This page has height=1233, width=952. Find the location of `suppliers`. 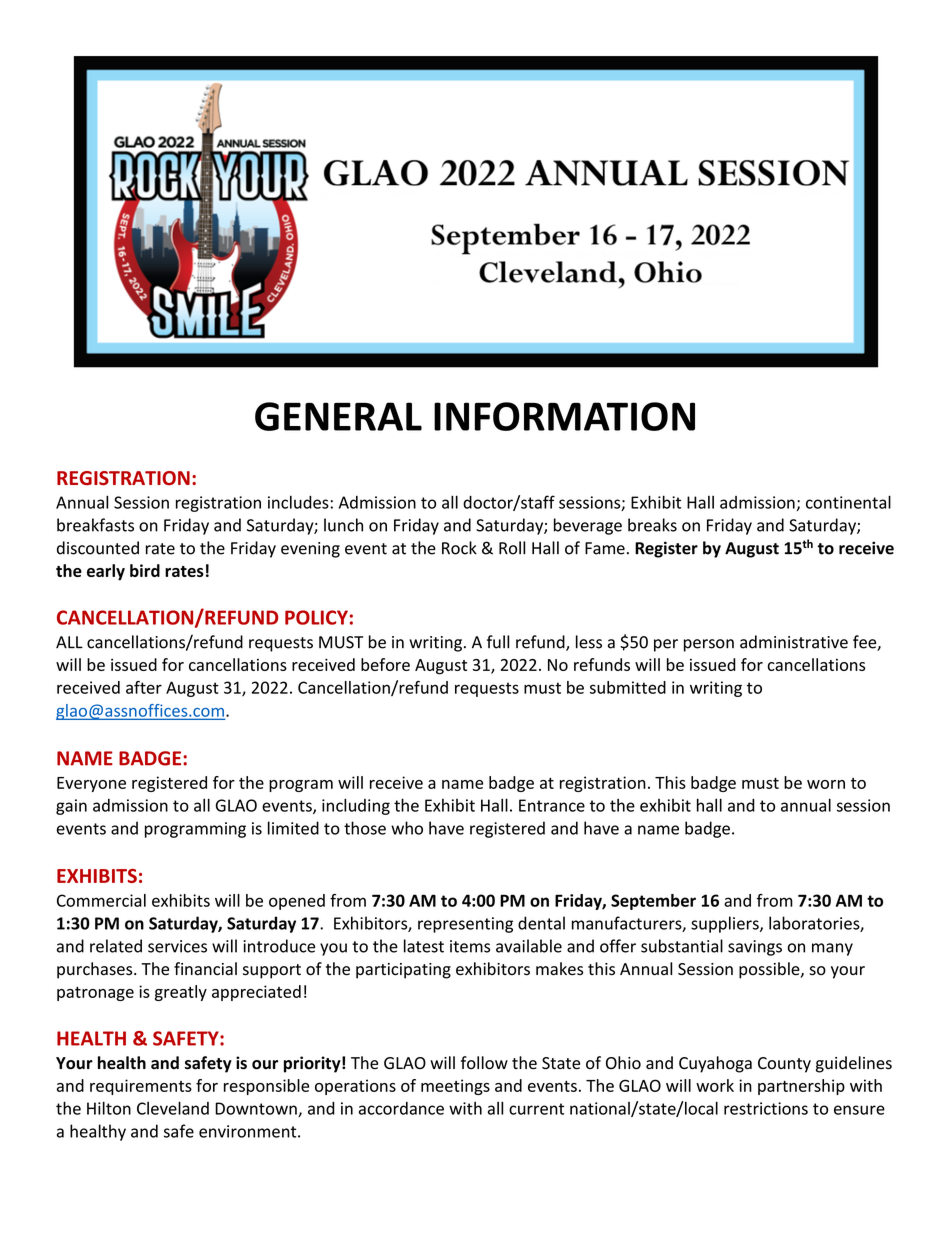

suppliers is located at coordinates (726, 924).
